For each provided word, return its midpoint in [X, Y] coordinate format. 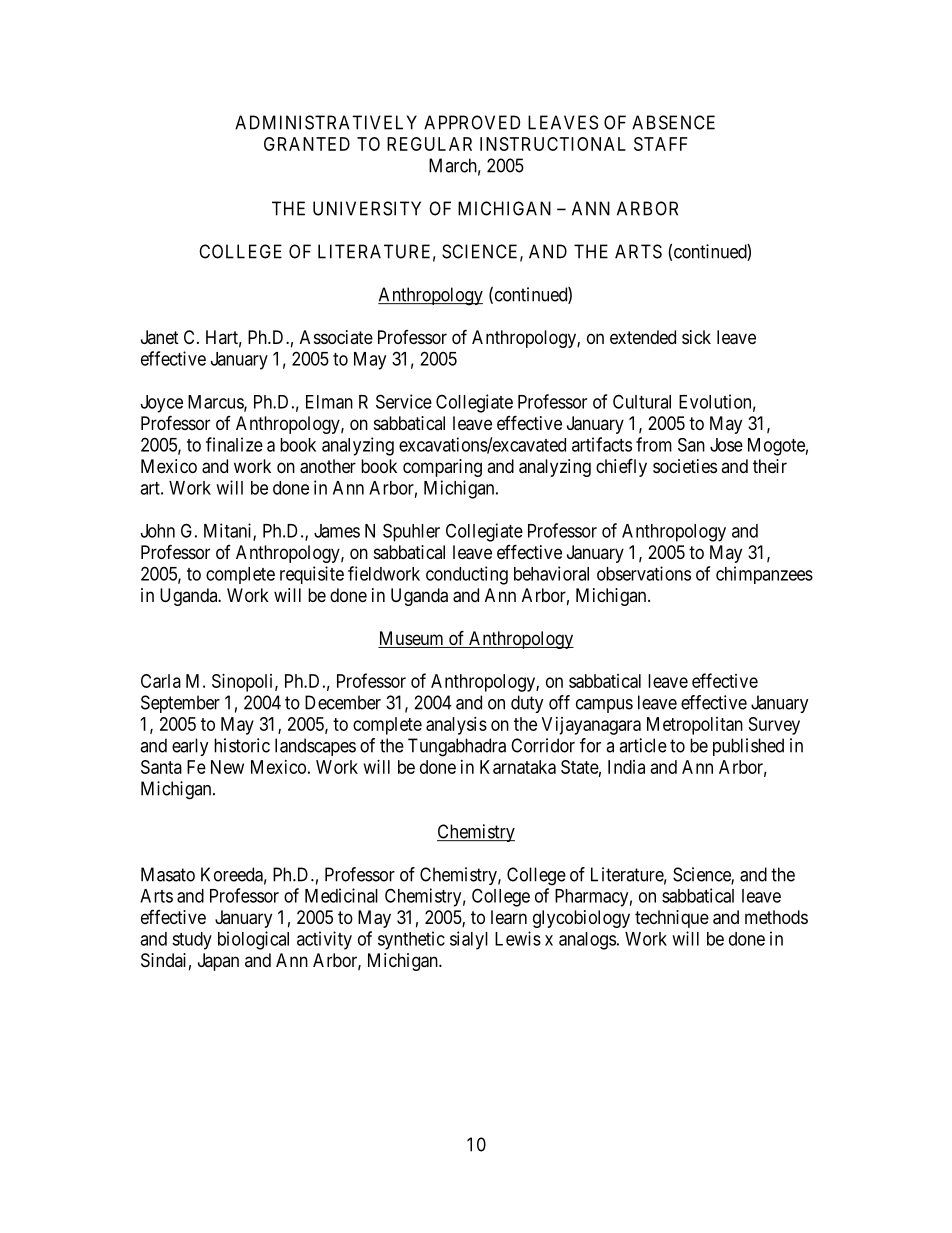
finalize [234, 444]
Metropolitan [695, 726]
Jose [726, 445]
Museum [412, 639]
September [180, 704]
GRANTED [307, 144]
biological [253, 940]
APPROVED [472, 122]
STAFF [661, 144]
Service [404, 401]
